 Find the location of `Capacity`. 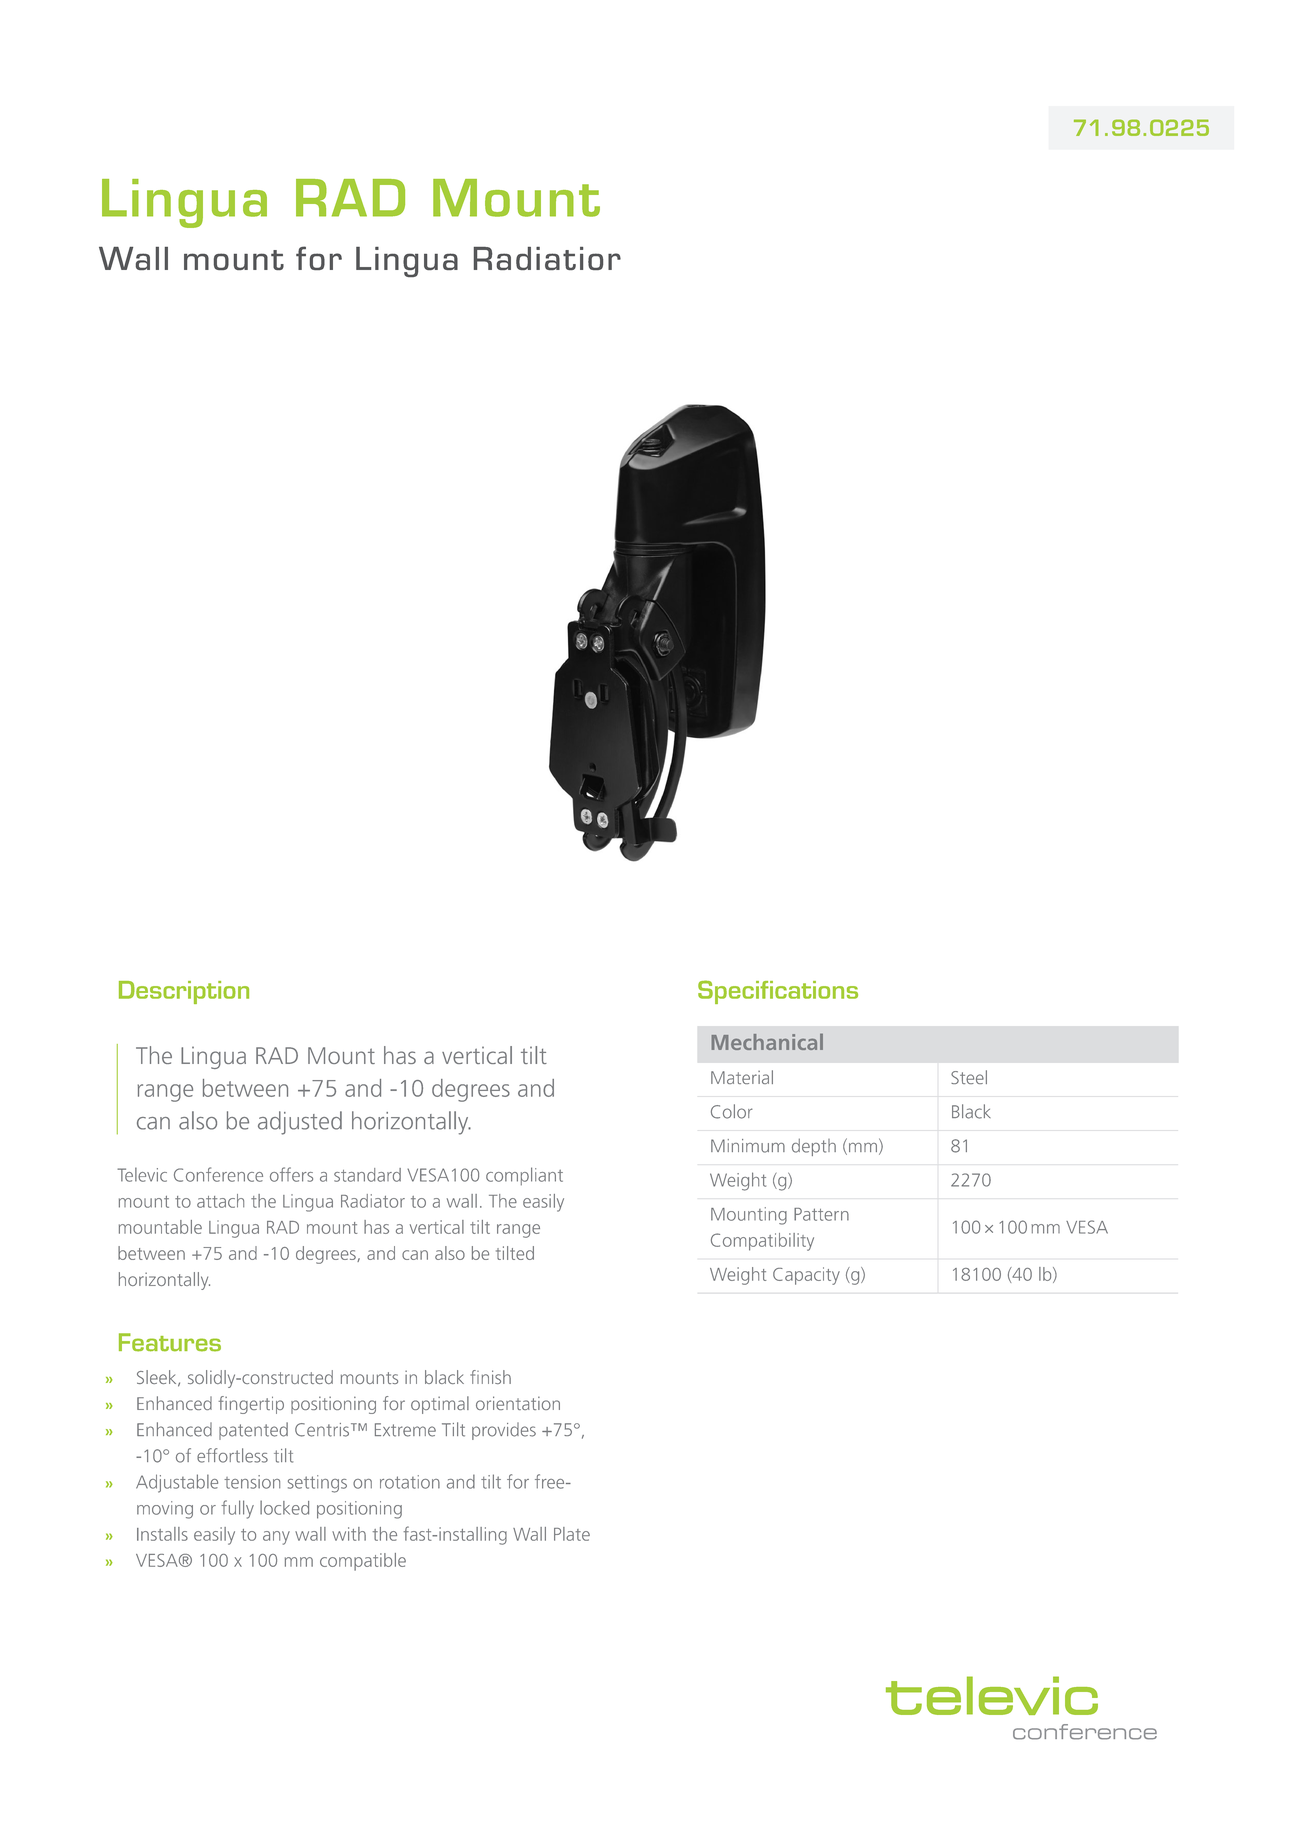

Capacity is located at coordinates (806, 1276).
